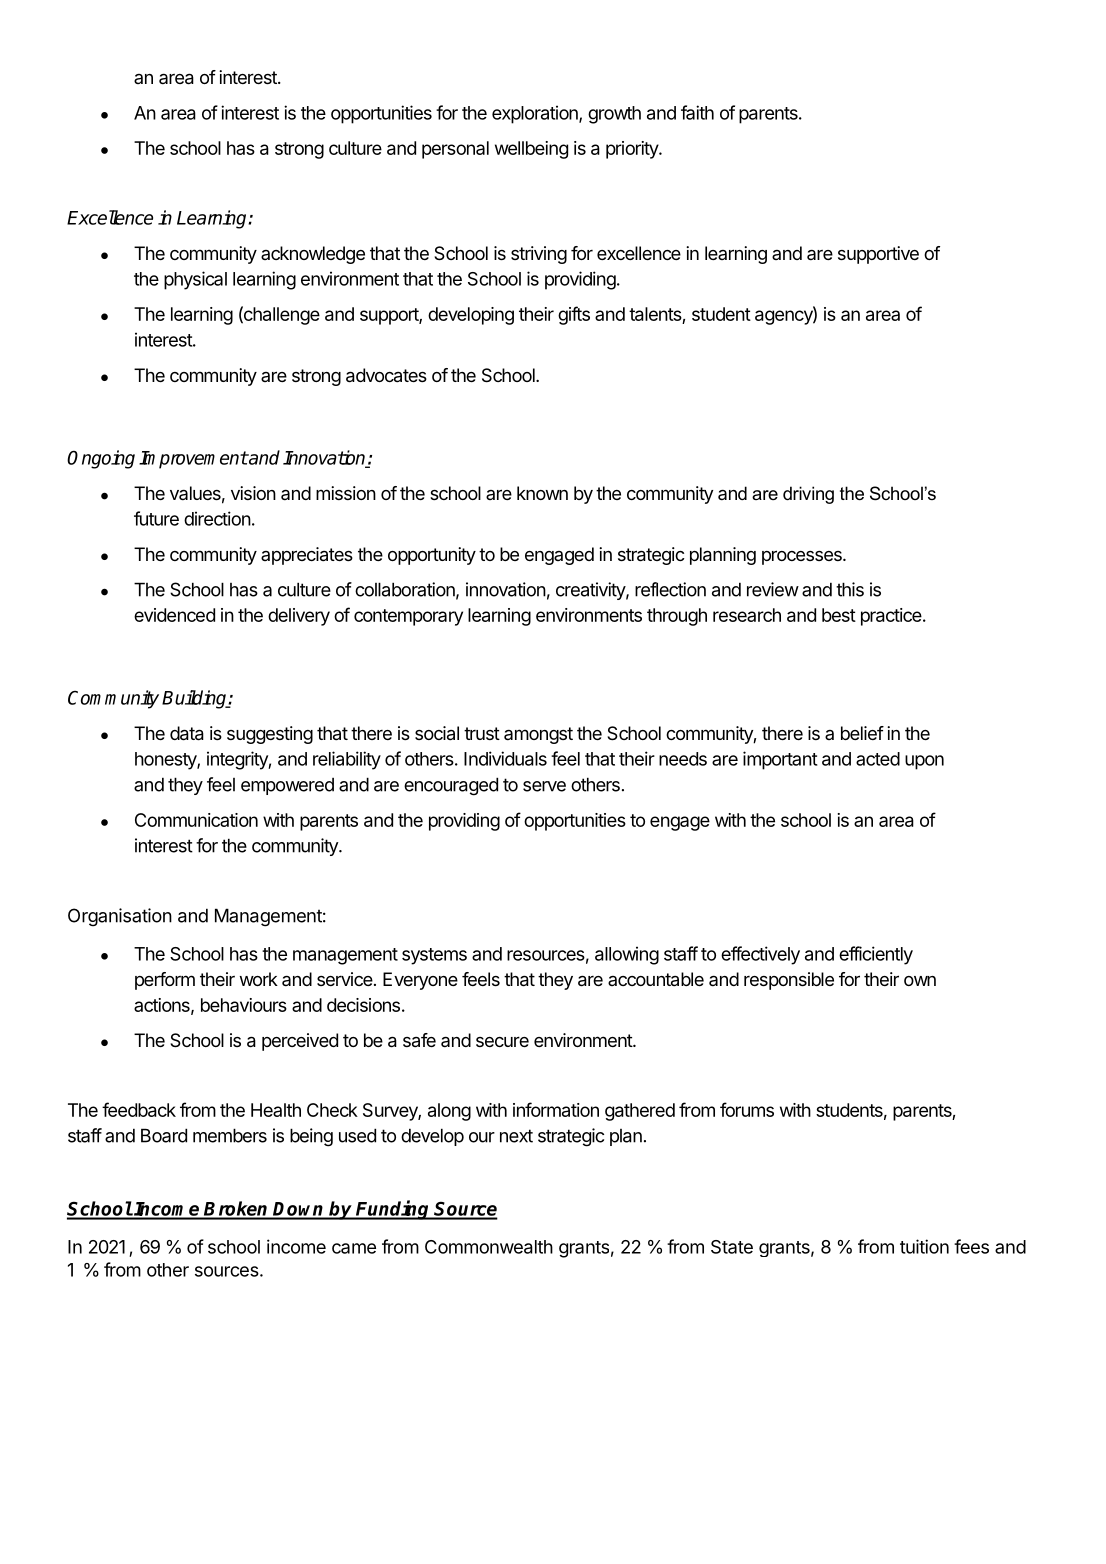 The height and width of the document is (1564, 1106). What do you see at coordinates (544, 786) in the document?
I see `serve` at bounding box center [544, 786].
